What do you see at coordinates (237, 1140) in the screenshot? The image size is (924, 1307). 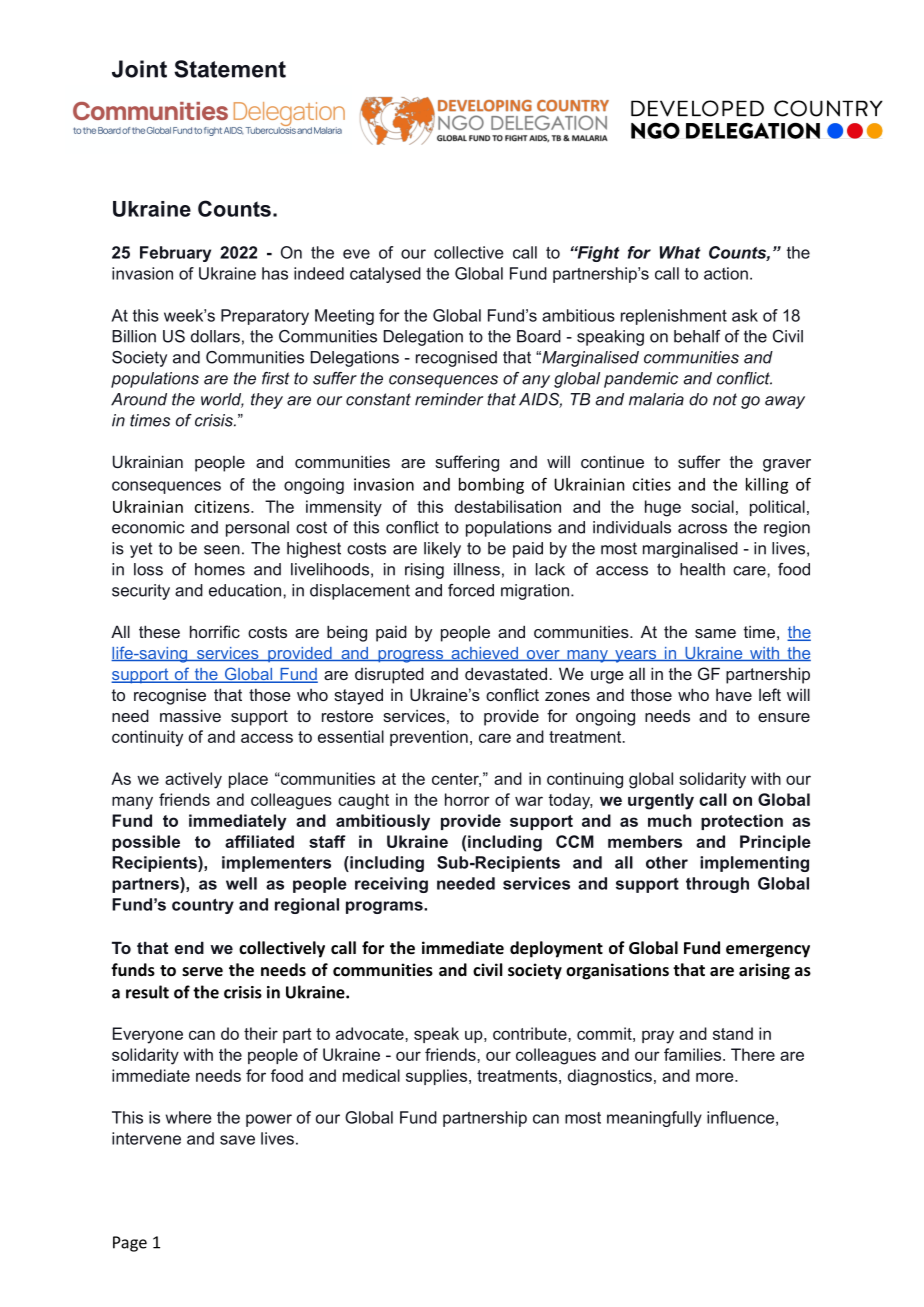 I see `save` at bounding box center [237, 1140].
